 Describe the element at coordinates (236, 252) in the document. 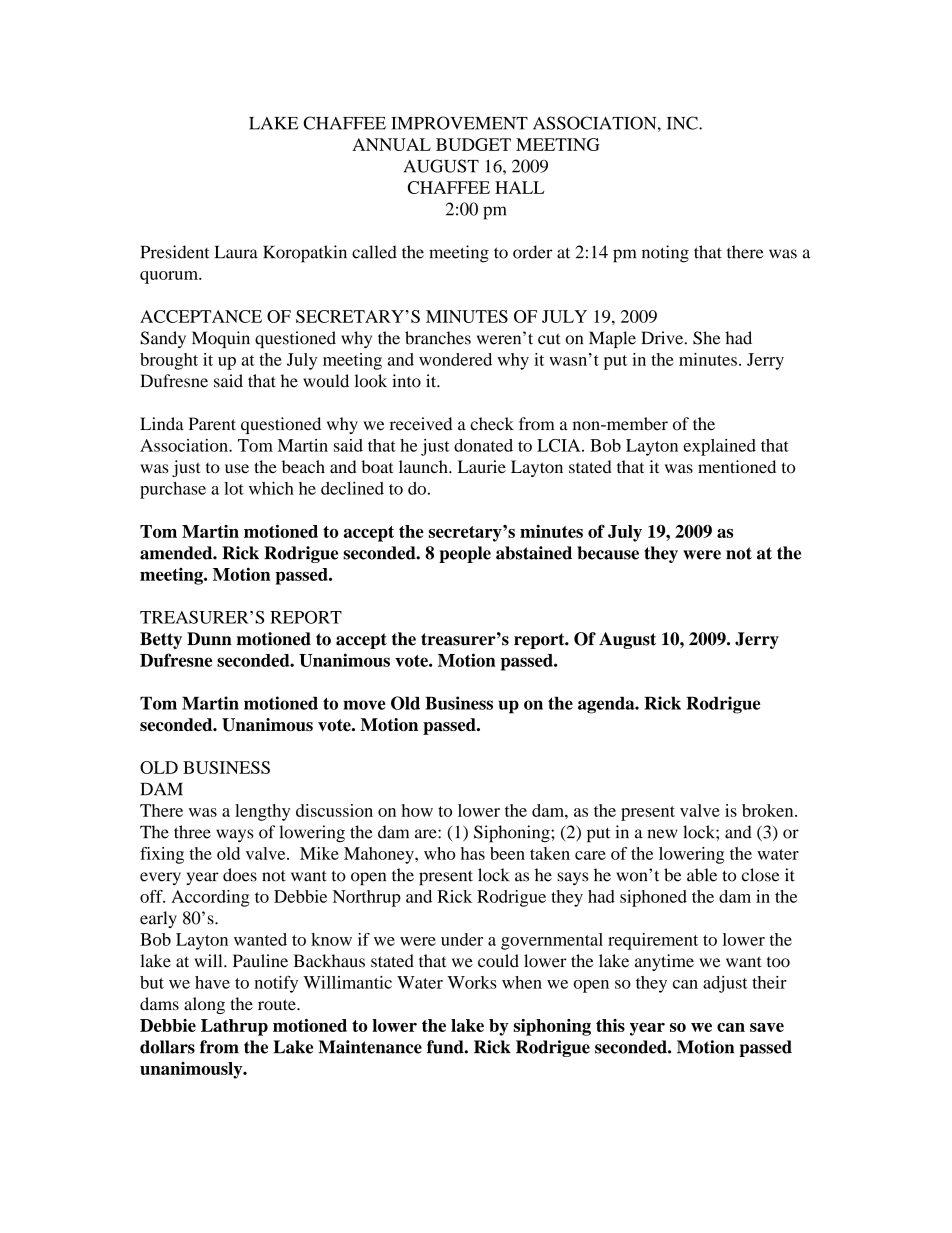

I see `Laura` at that location.
